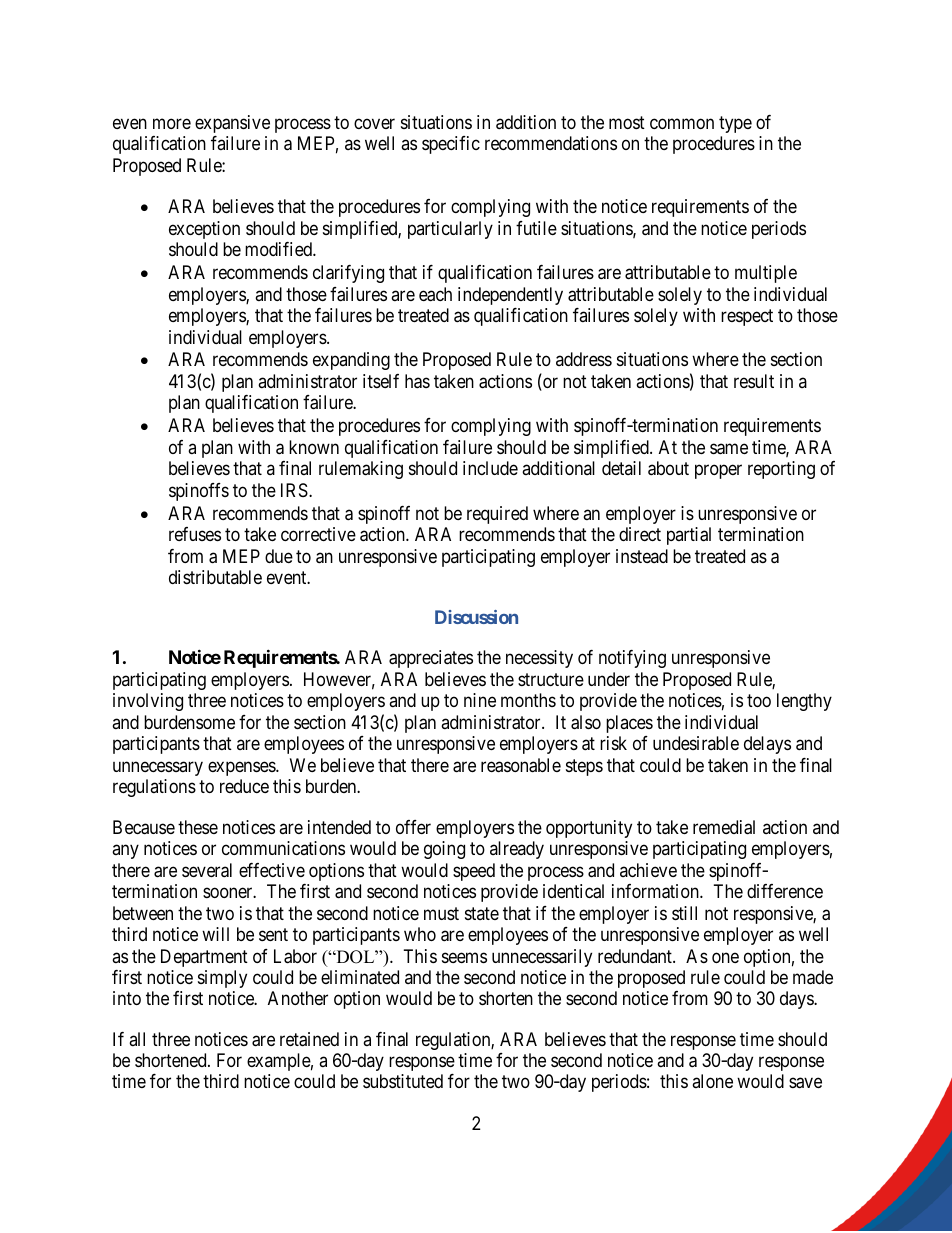 The height and width of the screenshot is (1233, 952). What do you see at coordinates (476, 617) in the screenshot?
I see `Discussion` at bounding box center [476, 617].
